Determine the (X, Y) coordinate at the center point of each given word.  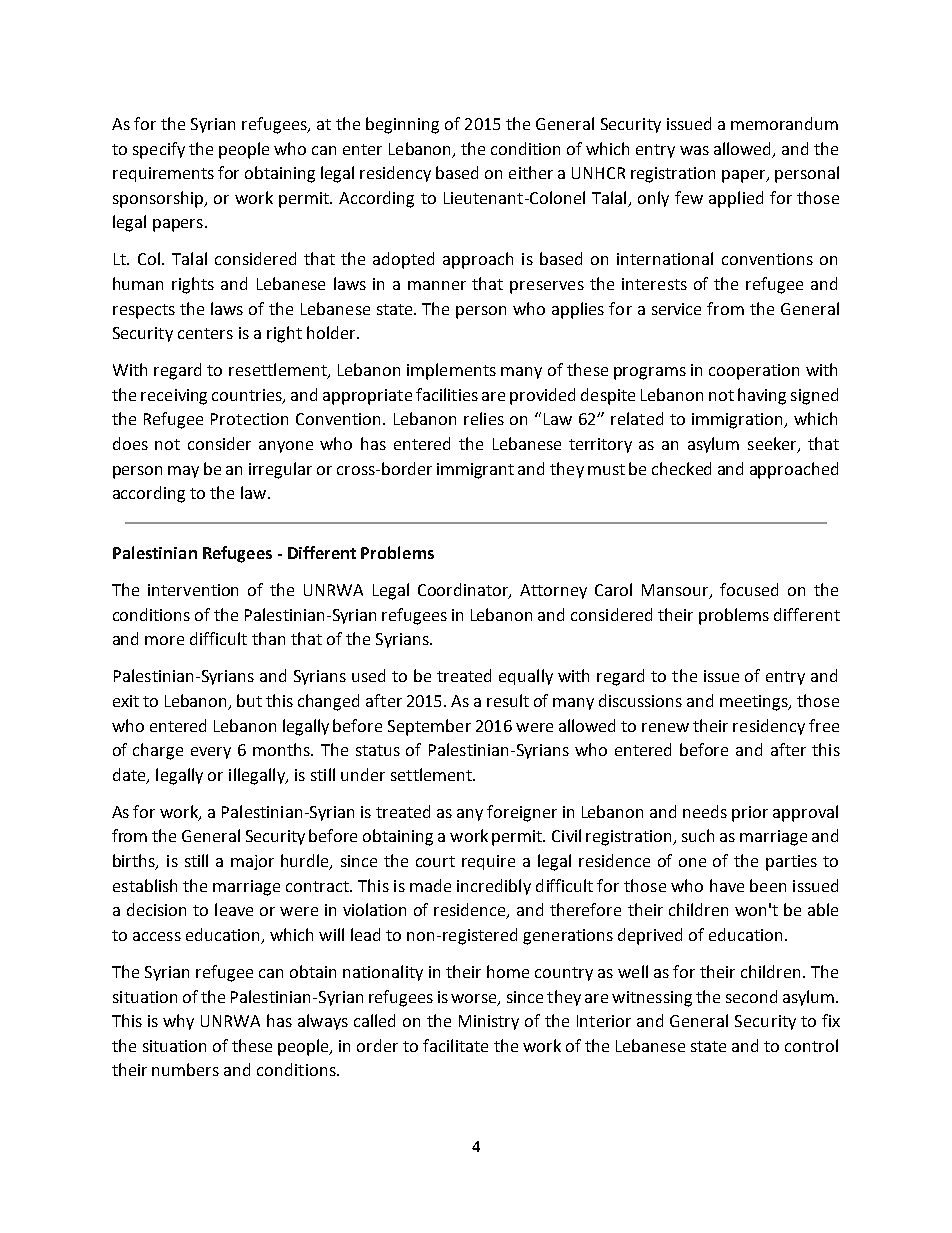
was (694, 150)
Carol (613, 589)
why (178, 1022)
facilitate (455, 1045)
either (531, 172)
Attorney (553, 591)
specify (159, 150)
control (811, 1045)
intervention (193, 590)
